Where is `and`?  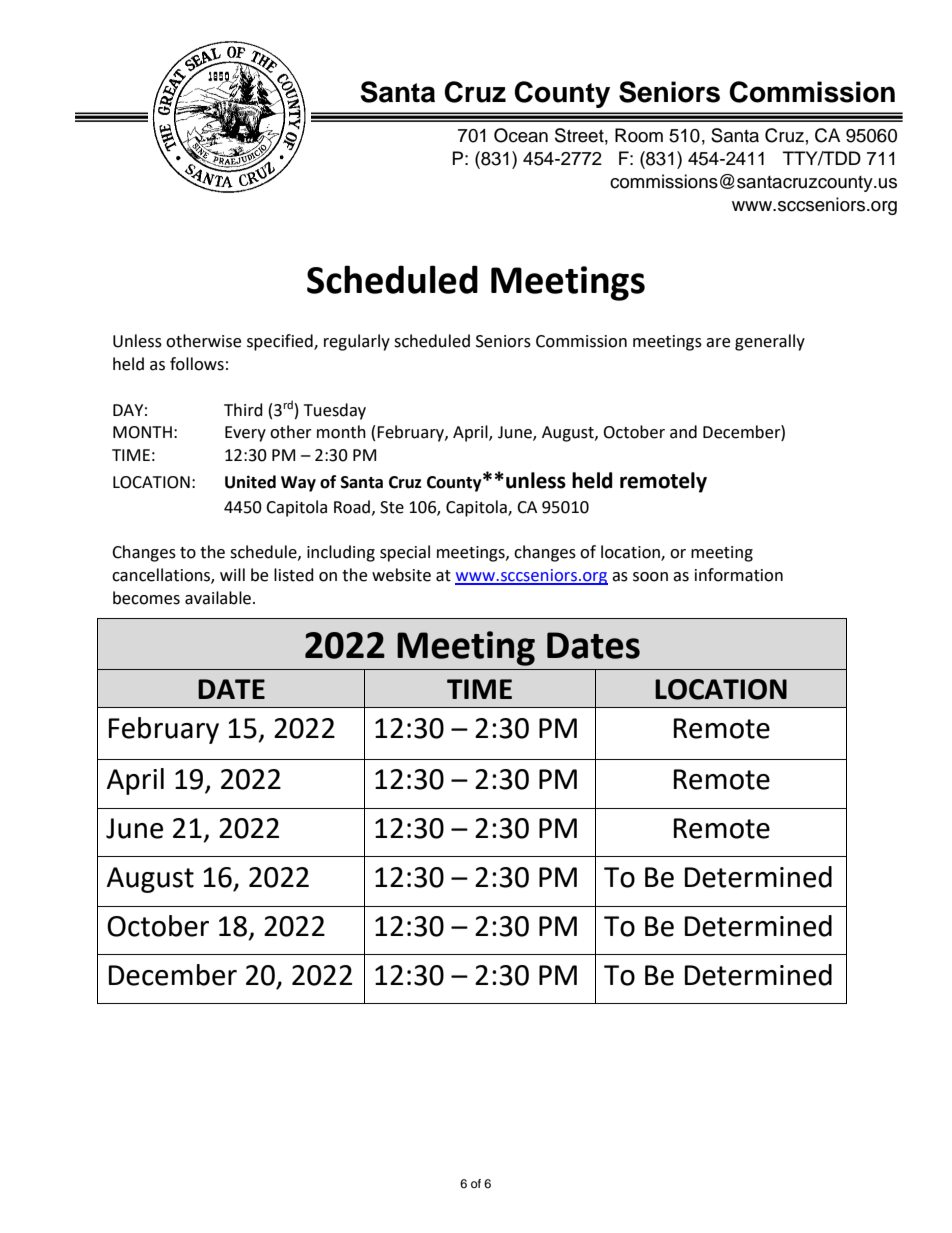
and is located at coordinates (683, 432).
